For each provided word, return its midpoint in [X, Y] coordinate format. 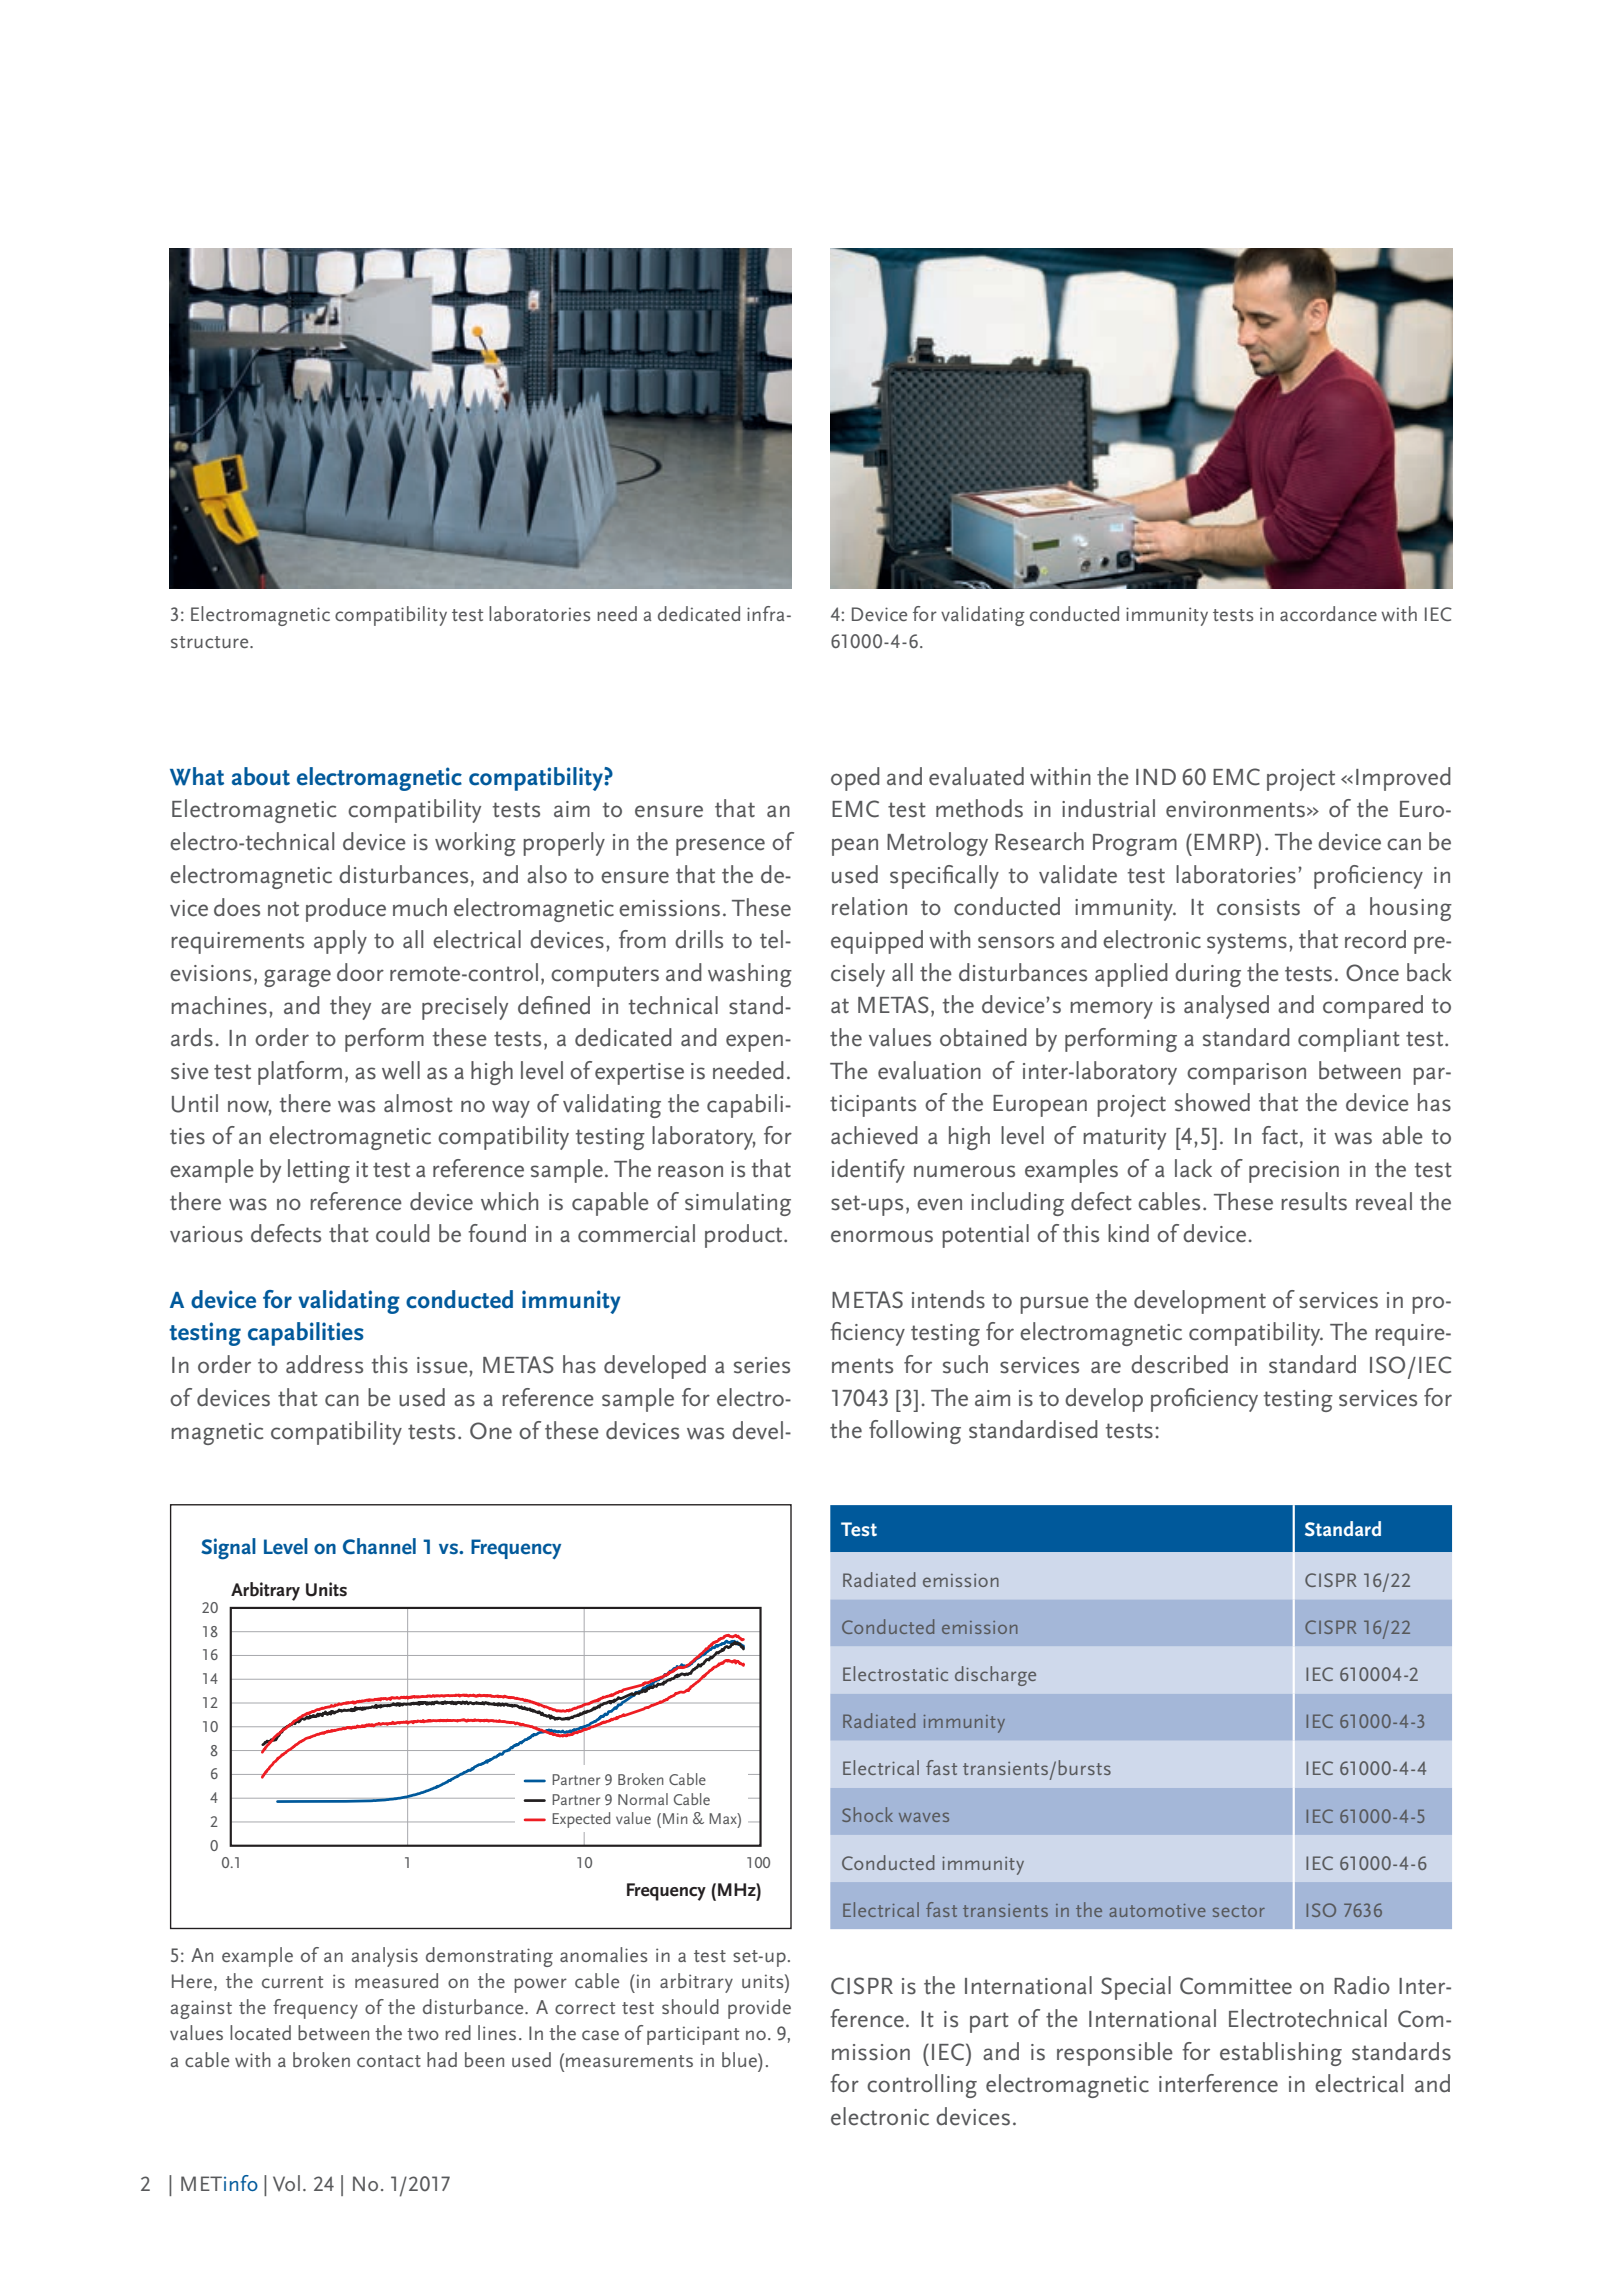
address [324, 1364]
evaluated [976, 776]
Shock [867, 1814]
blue [740, 2059]
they [350, 1008]
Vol [286, 2183]
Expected [581, 1820]
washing [750, 975]
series [762, 1365]
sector [1239, 1911]
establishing [1281, 2054]
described [1179, 1364]
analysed [1226, 1007]
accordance [1328, 613]
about [261, 776]
